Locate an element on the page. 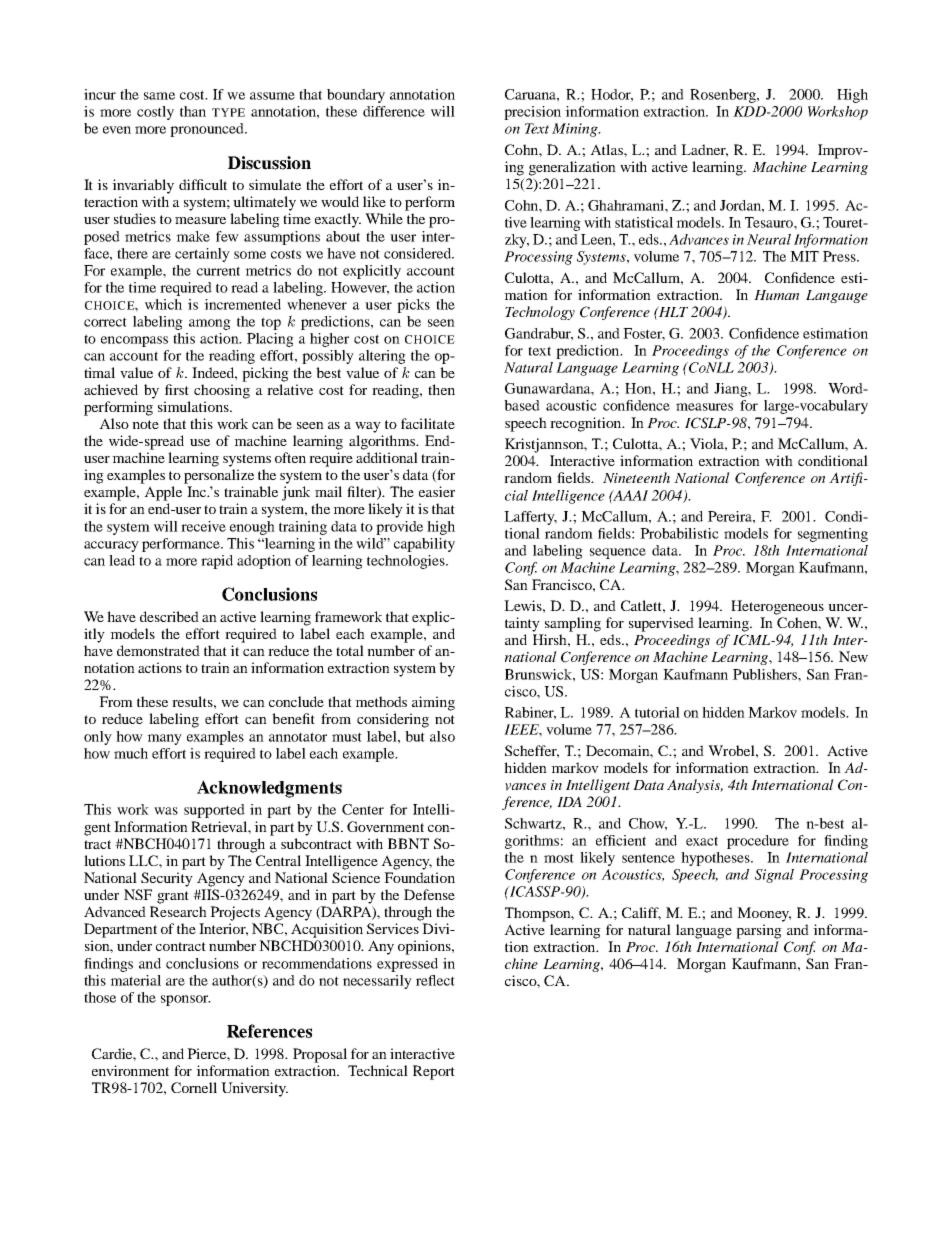 This image has width=952, height=1233. described is located at coordinates (169, 616).
